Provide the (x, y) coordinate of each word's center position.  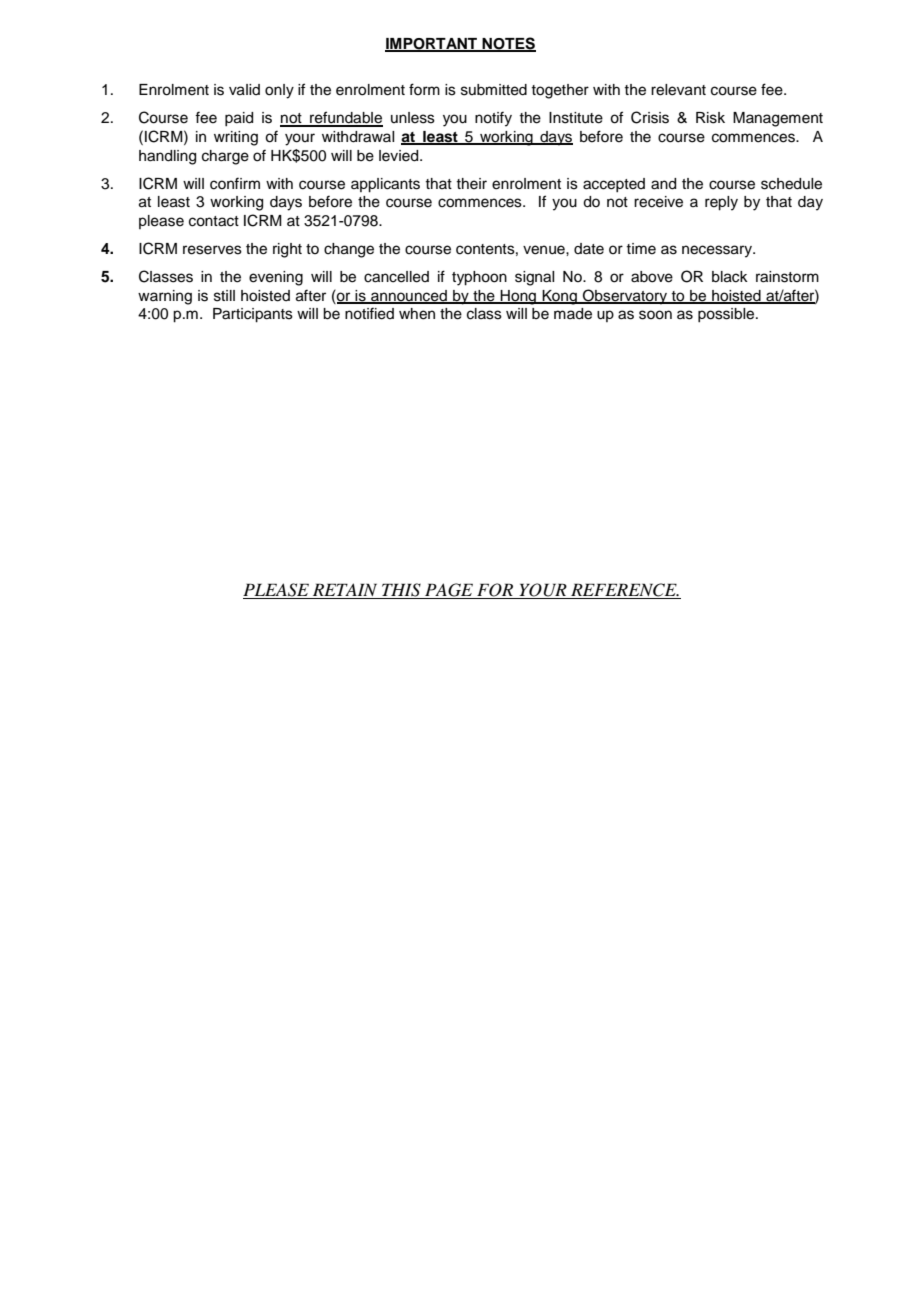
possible (727, 315)
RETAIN (345, 591)
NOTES (508, 44)
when (417, 314)
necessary (718, 251)
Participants (253, 315)
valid (244, 90)
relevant (678, 90)
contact (214, 221)
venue (545, 250)
